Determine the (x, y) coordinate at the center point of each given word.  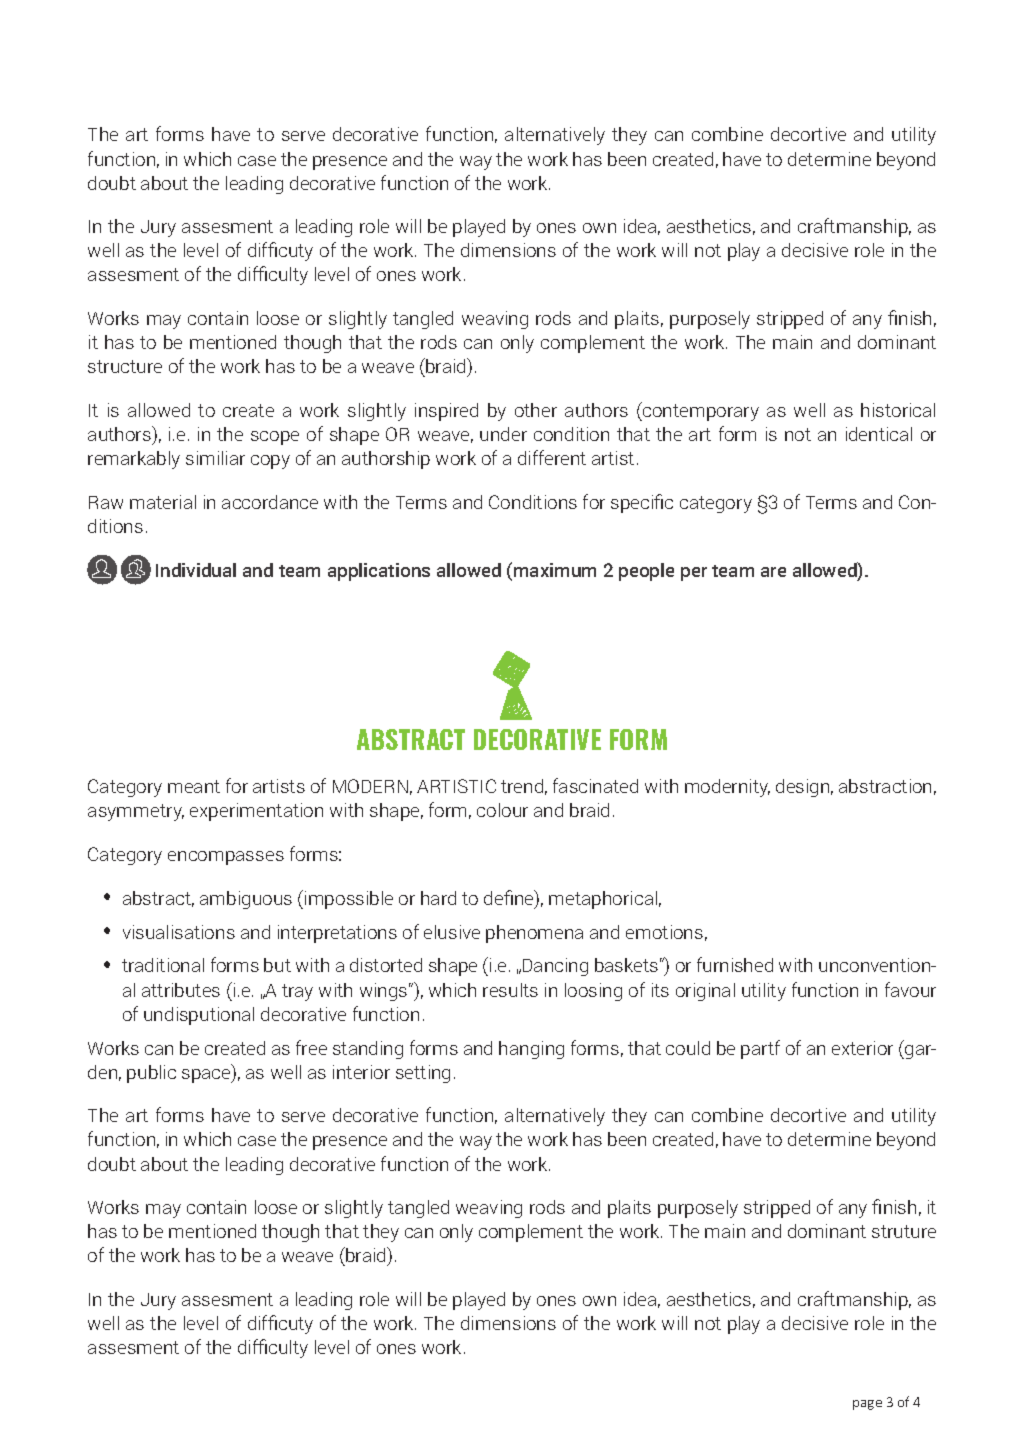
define (510, 899)
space (207, 1076)
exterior (862, 1048)
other (536, 410)
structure (125, 366)
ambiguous (246, 900)
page (867, 1405)
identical (879, 434)
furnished (735, 964)
